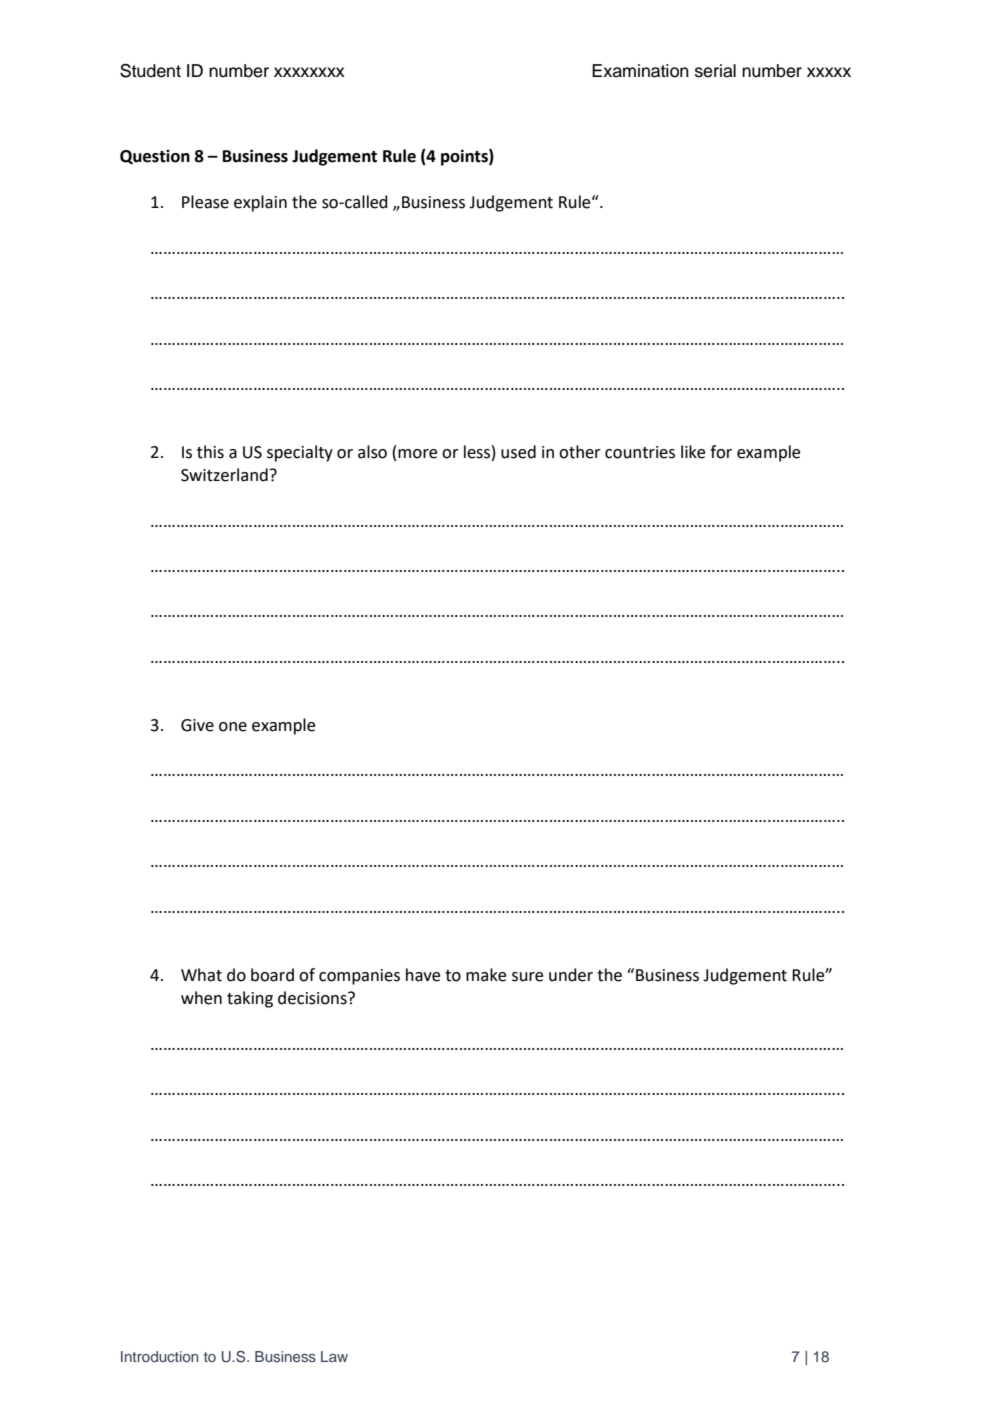  What do you see at coordinates (260, 203) in the document?
I see `explain` at bounding box center [260, 203].
